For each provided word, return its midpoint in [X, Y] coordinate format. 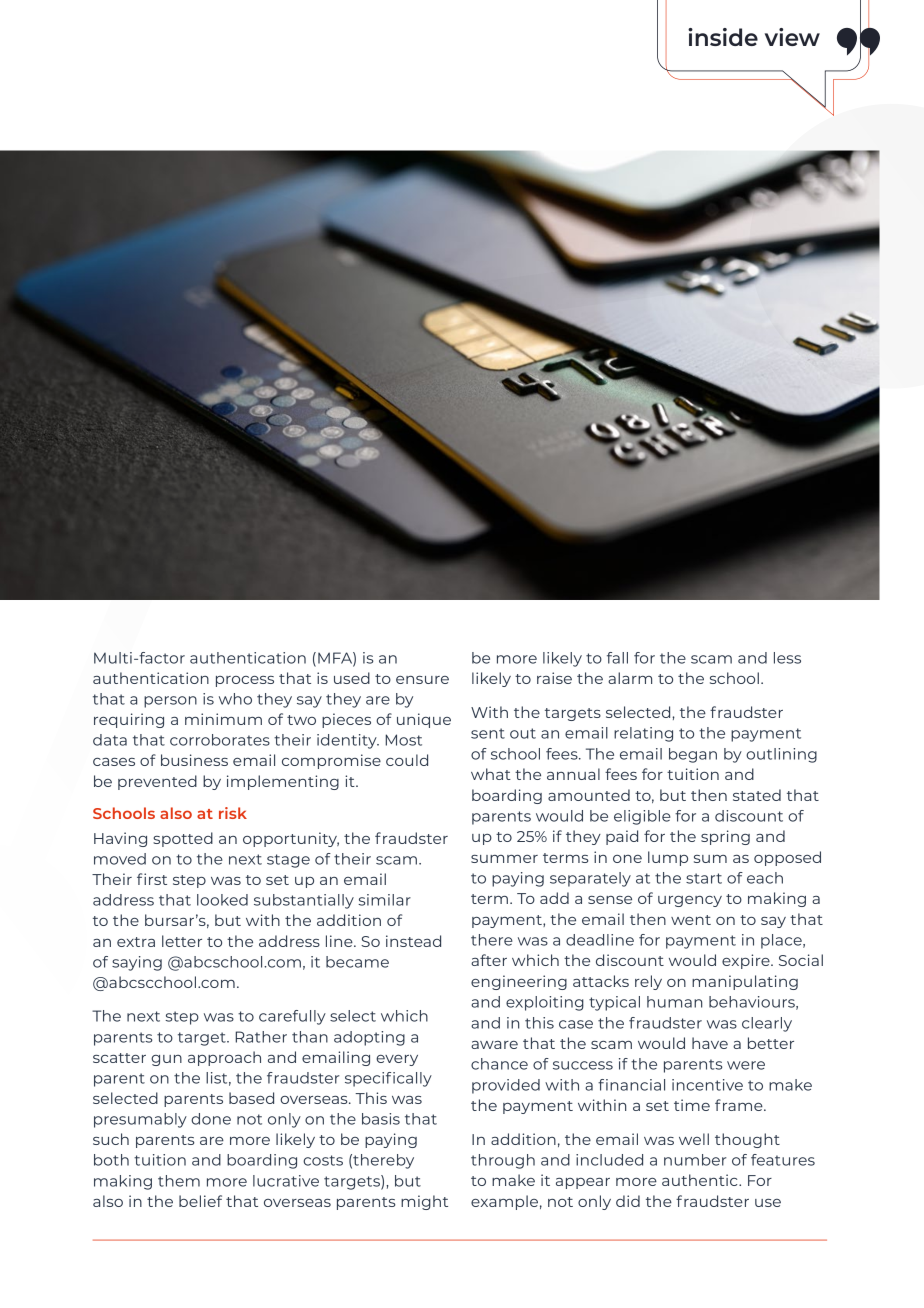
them [179, 1181]
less [787, 658]
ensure [422, 680]
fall [617, 658]
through [503, 1161]
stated [757, 795]
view [792, 37]
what [491, 774]
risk [233, 813]
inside [723, 37]
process [245, 681]
